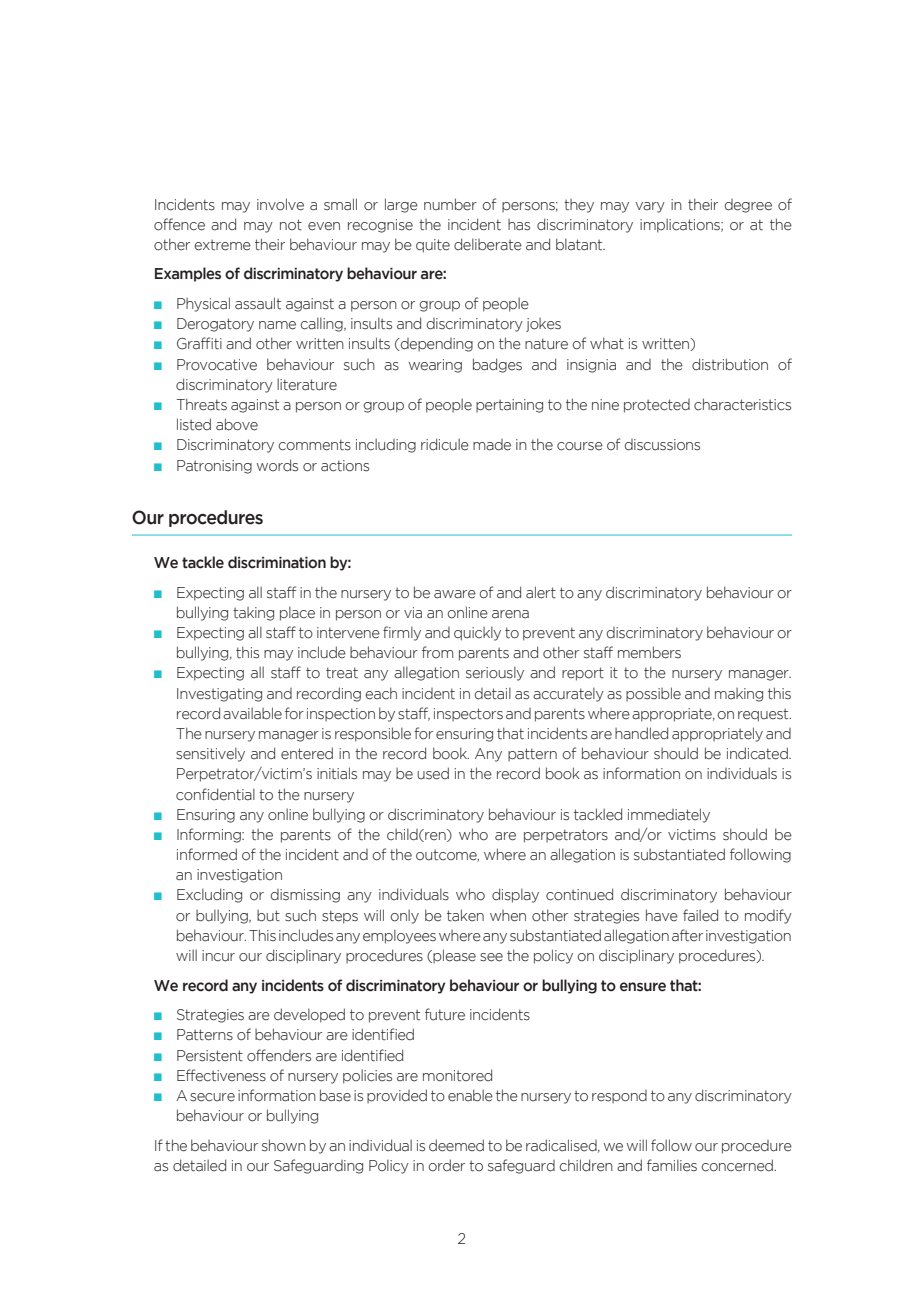 The height and width of the screenshot is (1308, 924). I want to click on shown, so click(284, 1145).
